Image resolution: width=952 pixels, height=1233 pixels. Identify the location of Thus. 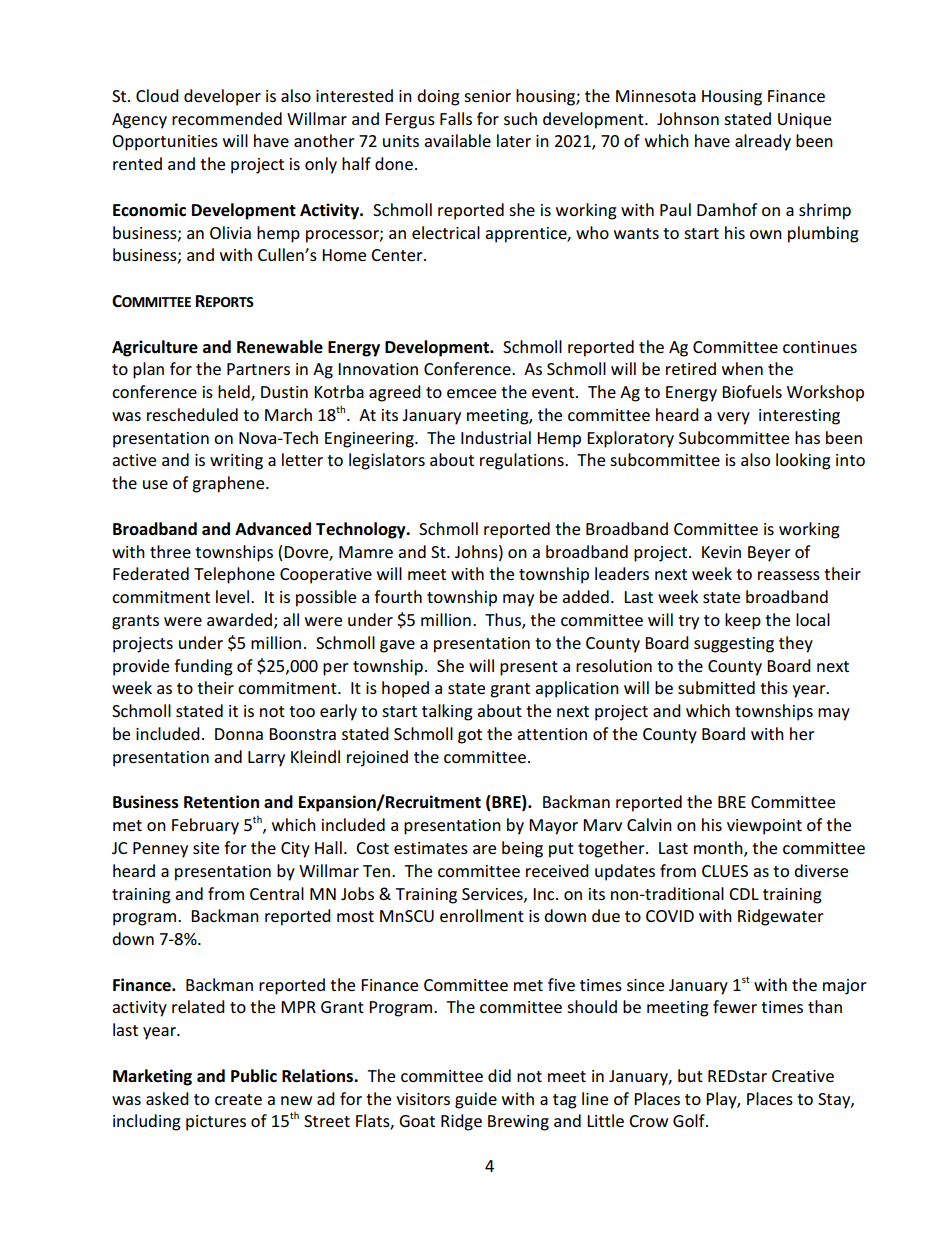
(504, 621).
